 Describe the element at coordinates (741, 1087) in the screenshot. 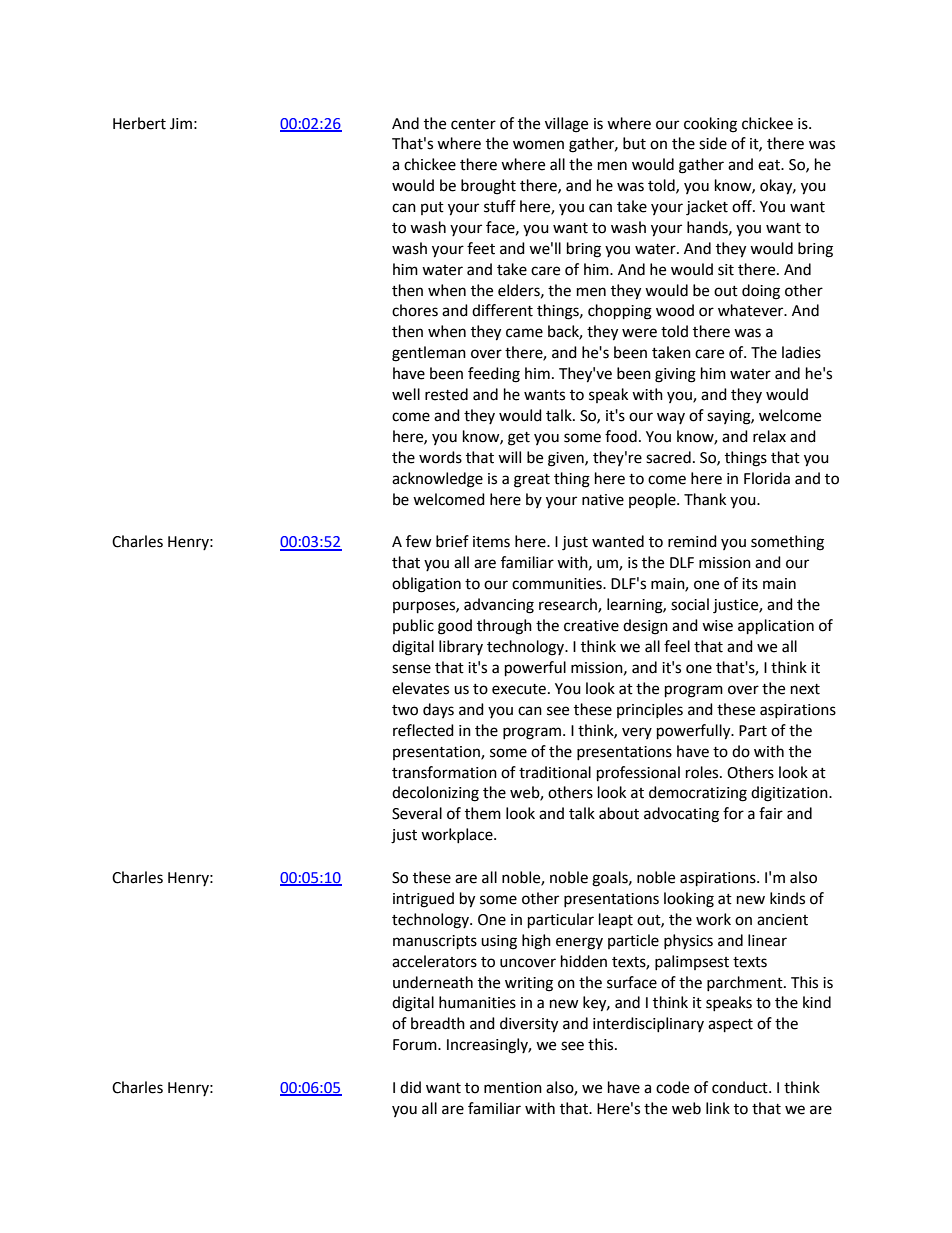

I see `conduct` at that location.
